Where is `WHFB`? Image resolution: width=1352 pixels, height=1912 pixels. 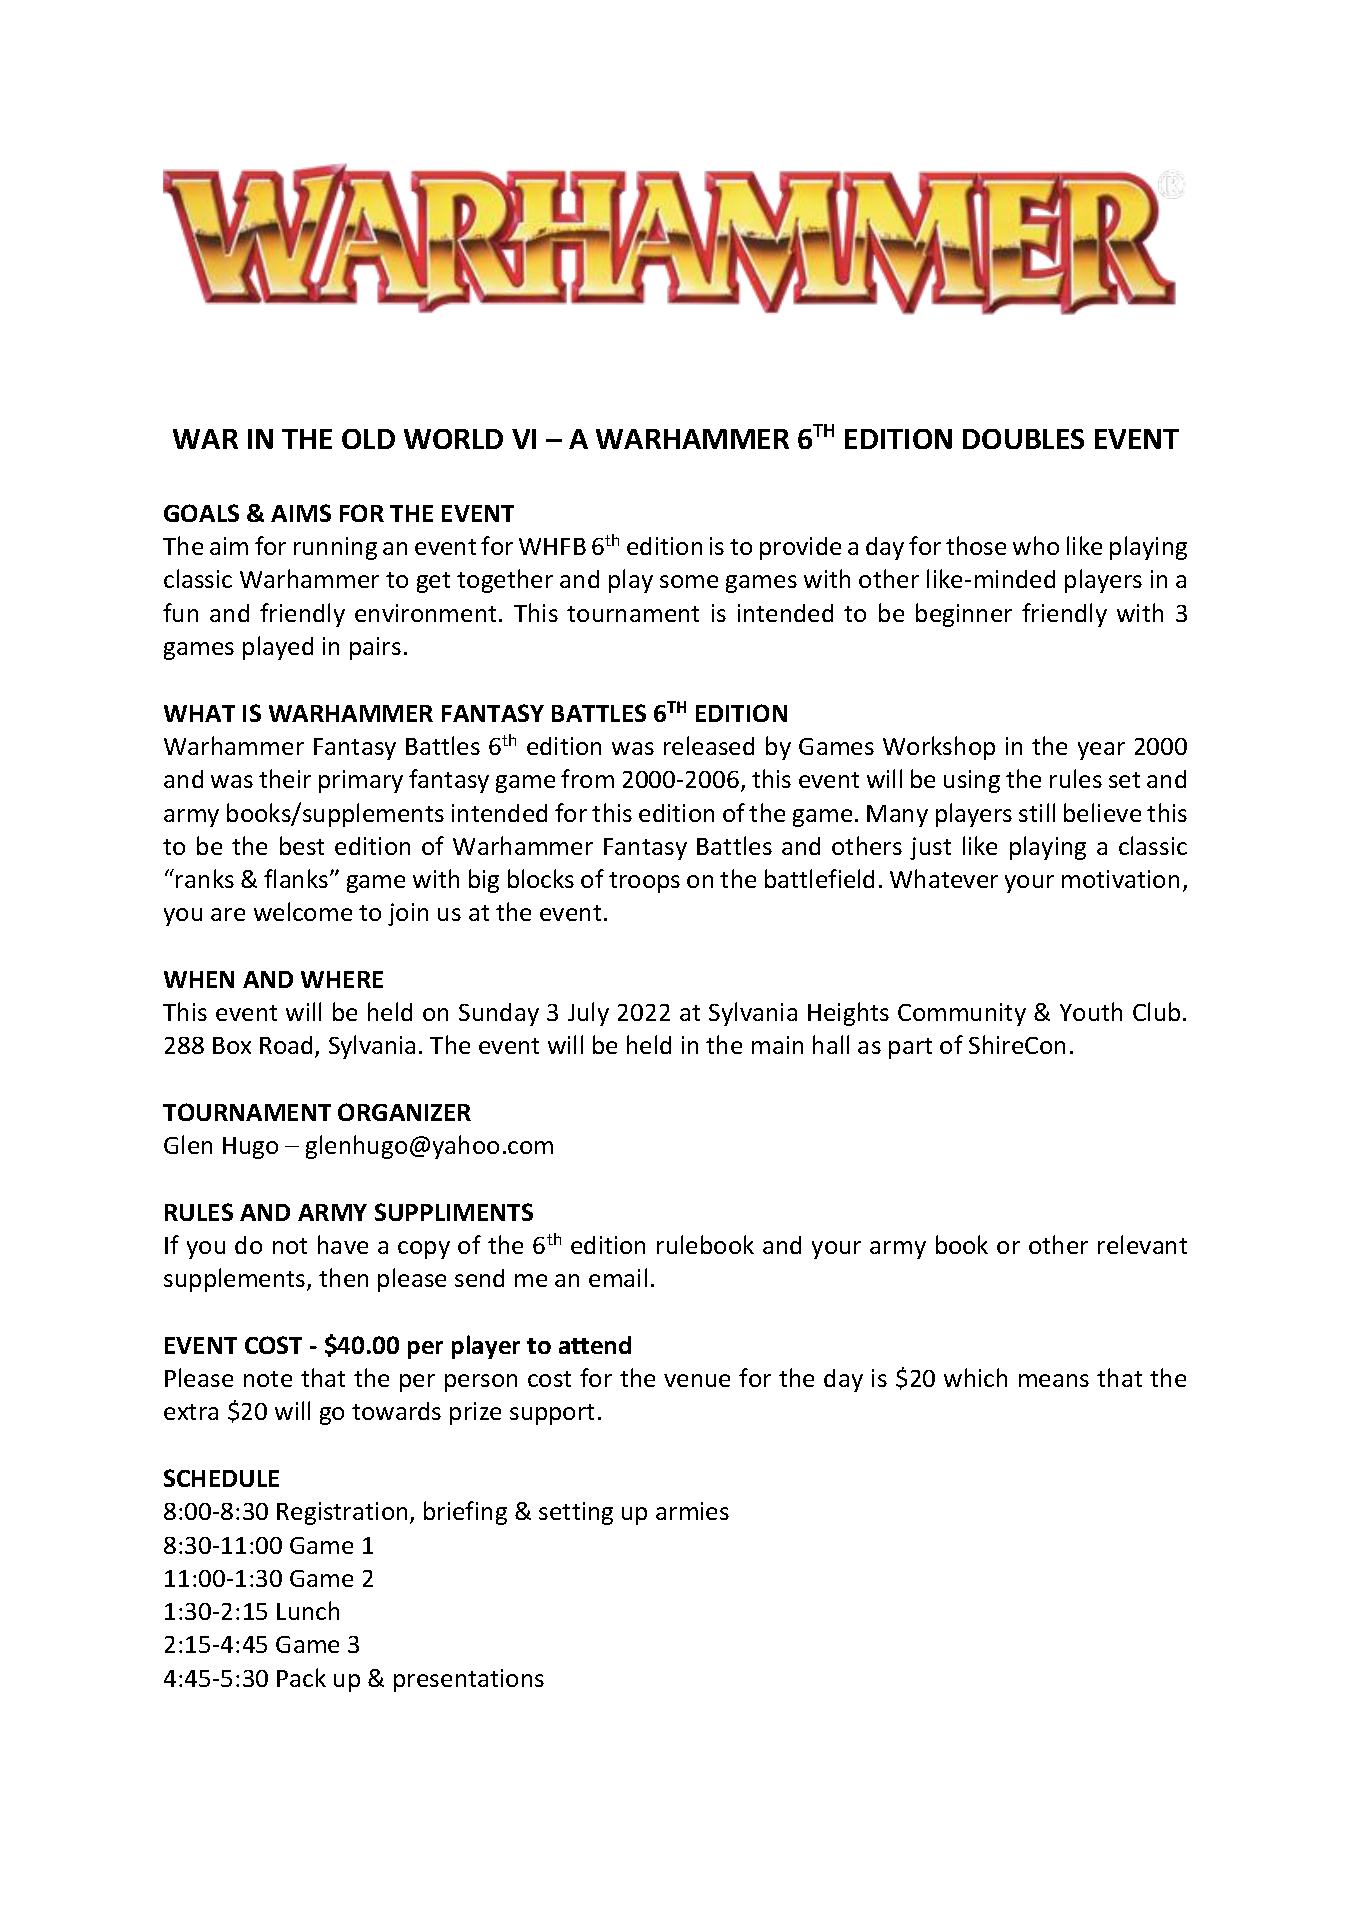
WHFB is located at coordinates (552, 546).
